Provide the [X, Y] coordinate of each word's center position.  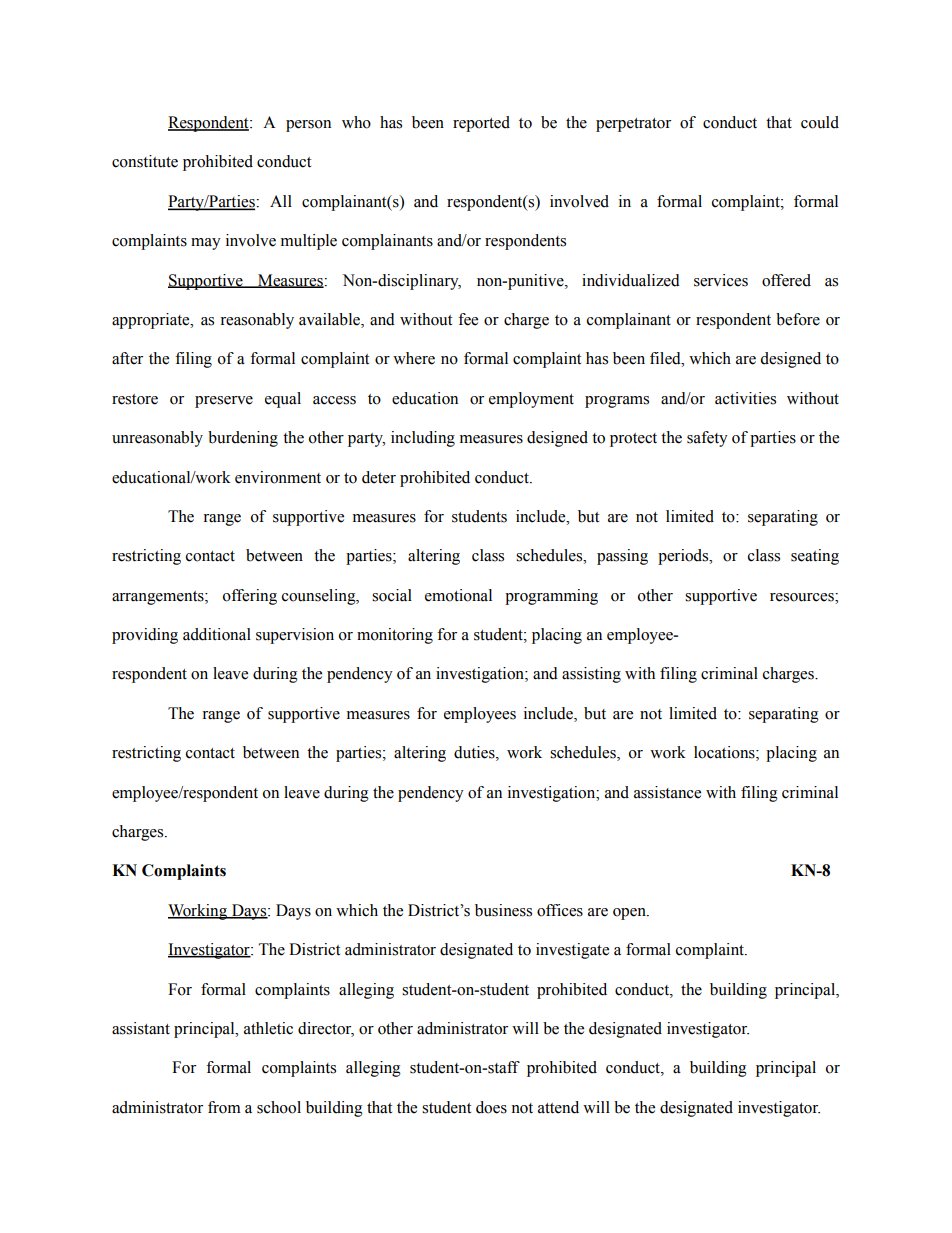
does [491, 1107]
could [820, 122]
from [224, 1107]
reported [481, 124]
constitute [145, 161]
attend [558, 1107]
